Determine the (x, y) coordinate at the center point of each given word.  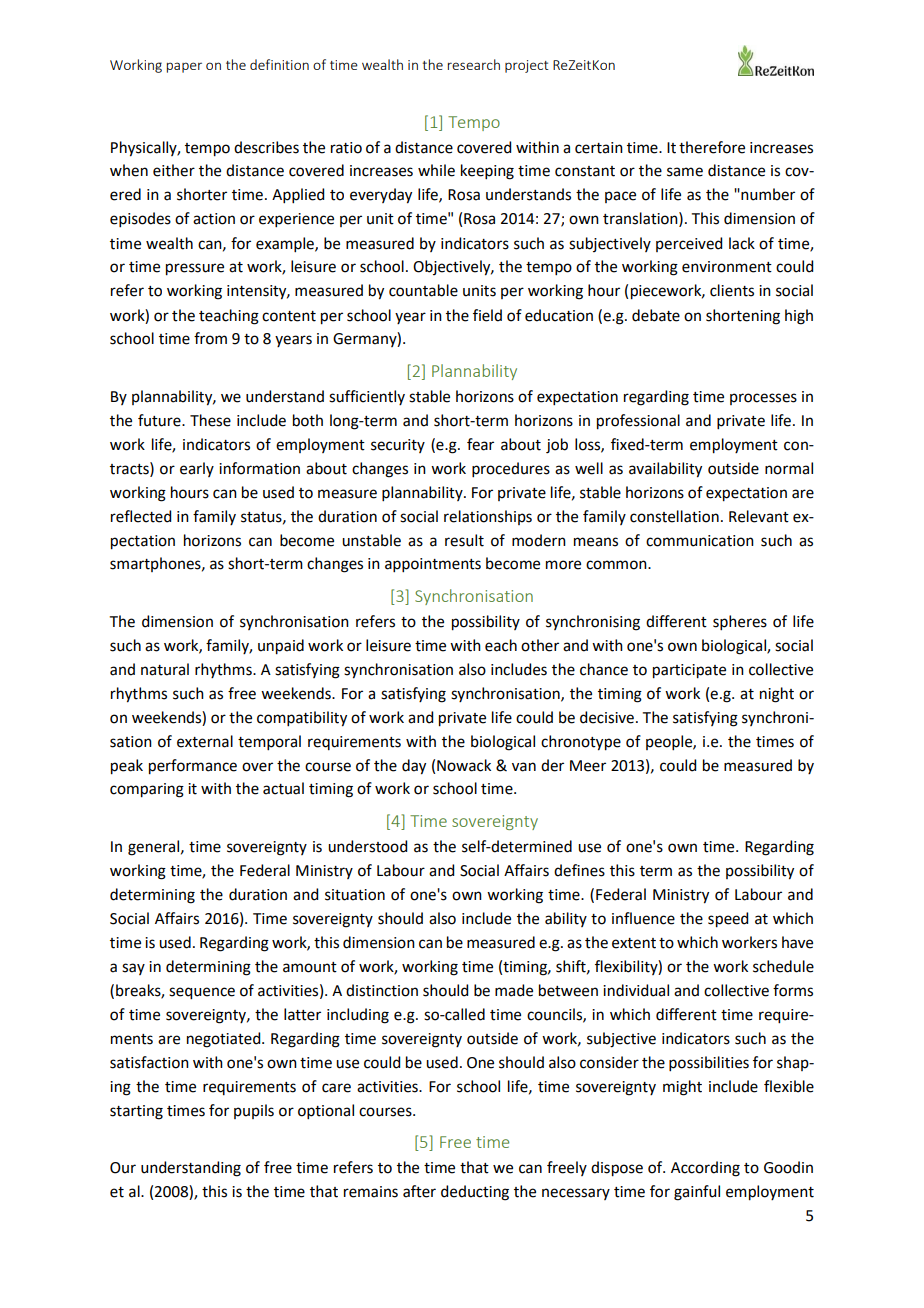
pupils (254, 1111)
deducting (475, 1193)
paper (184, 67)
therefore (712, 147)
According (705, 1169)
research (474, 64)
